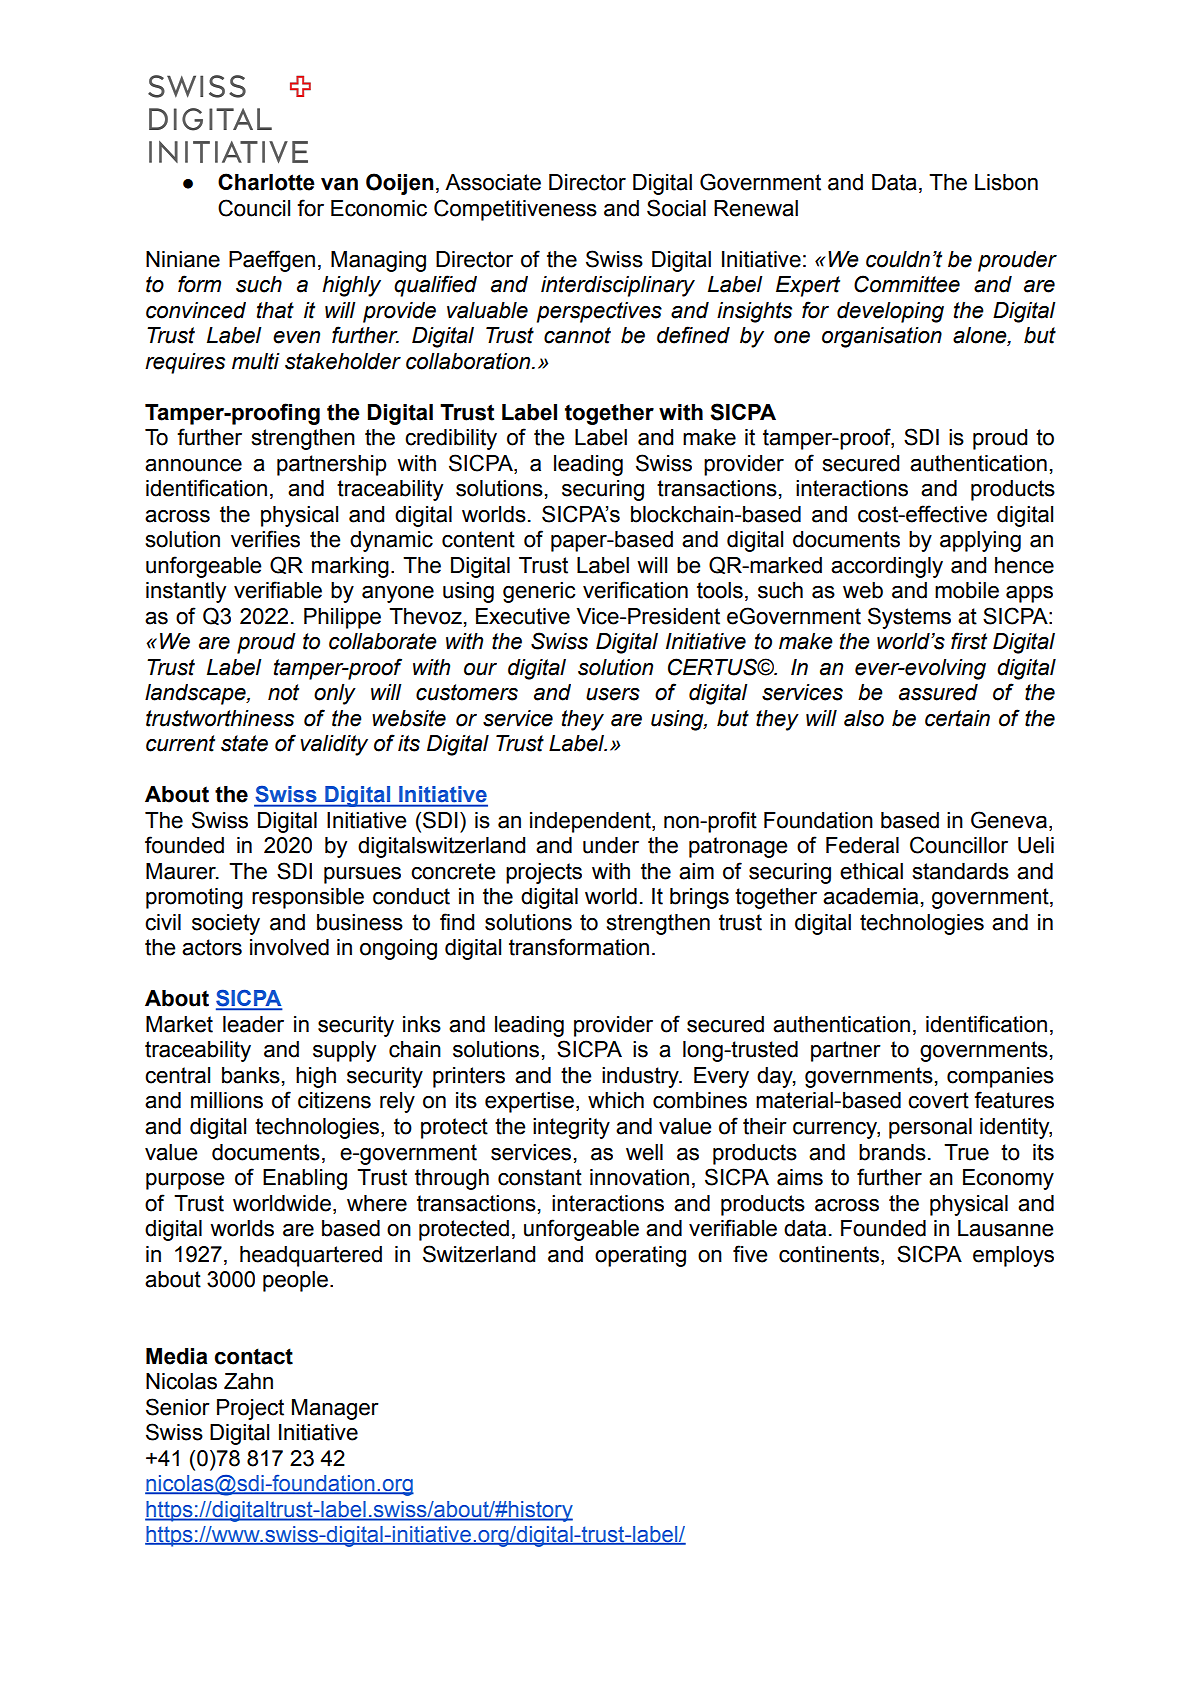  Describe the element at coordinates (635, 590) in the screenshot. I see `verification` at that location.
